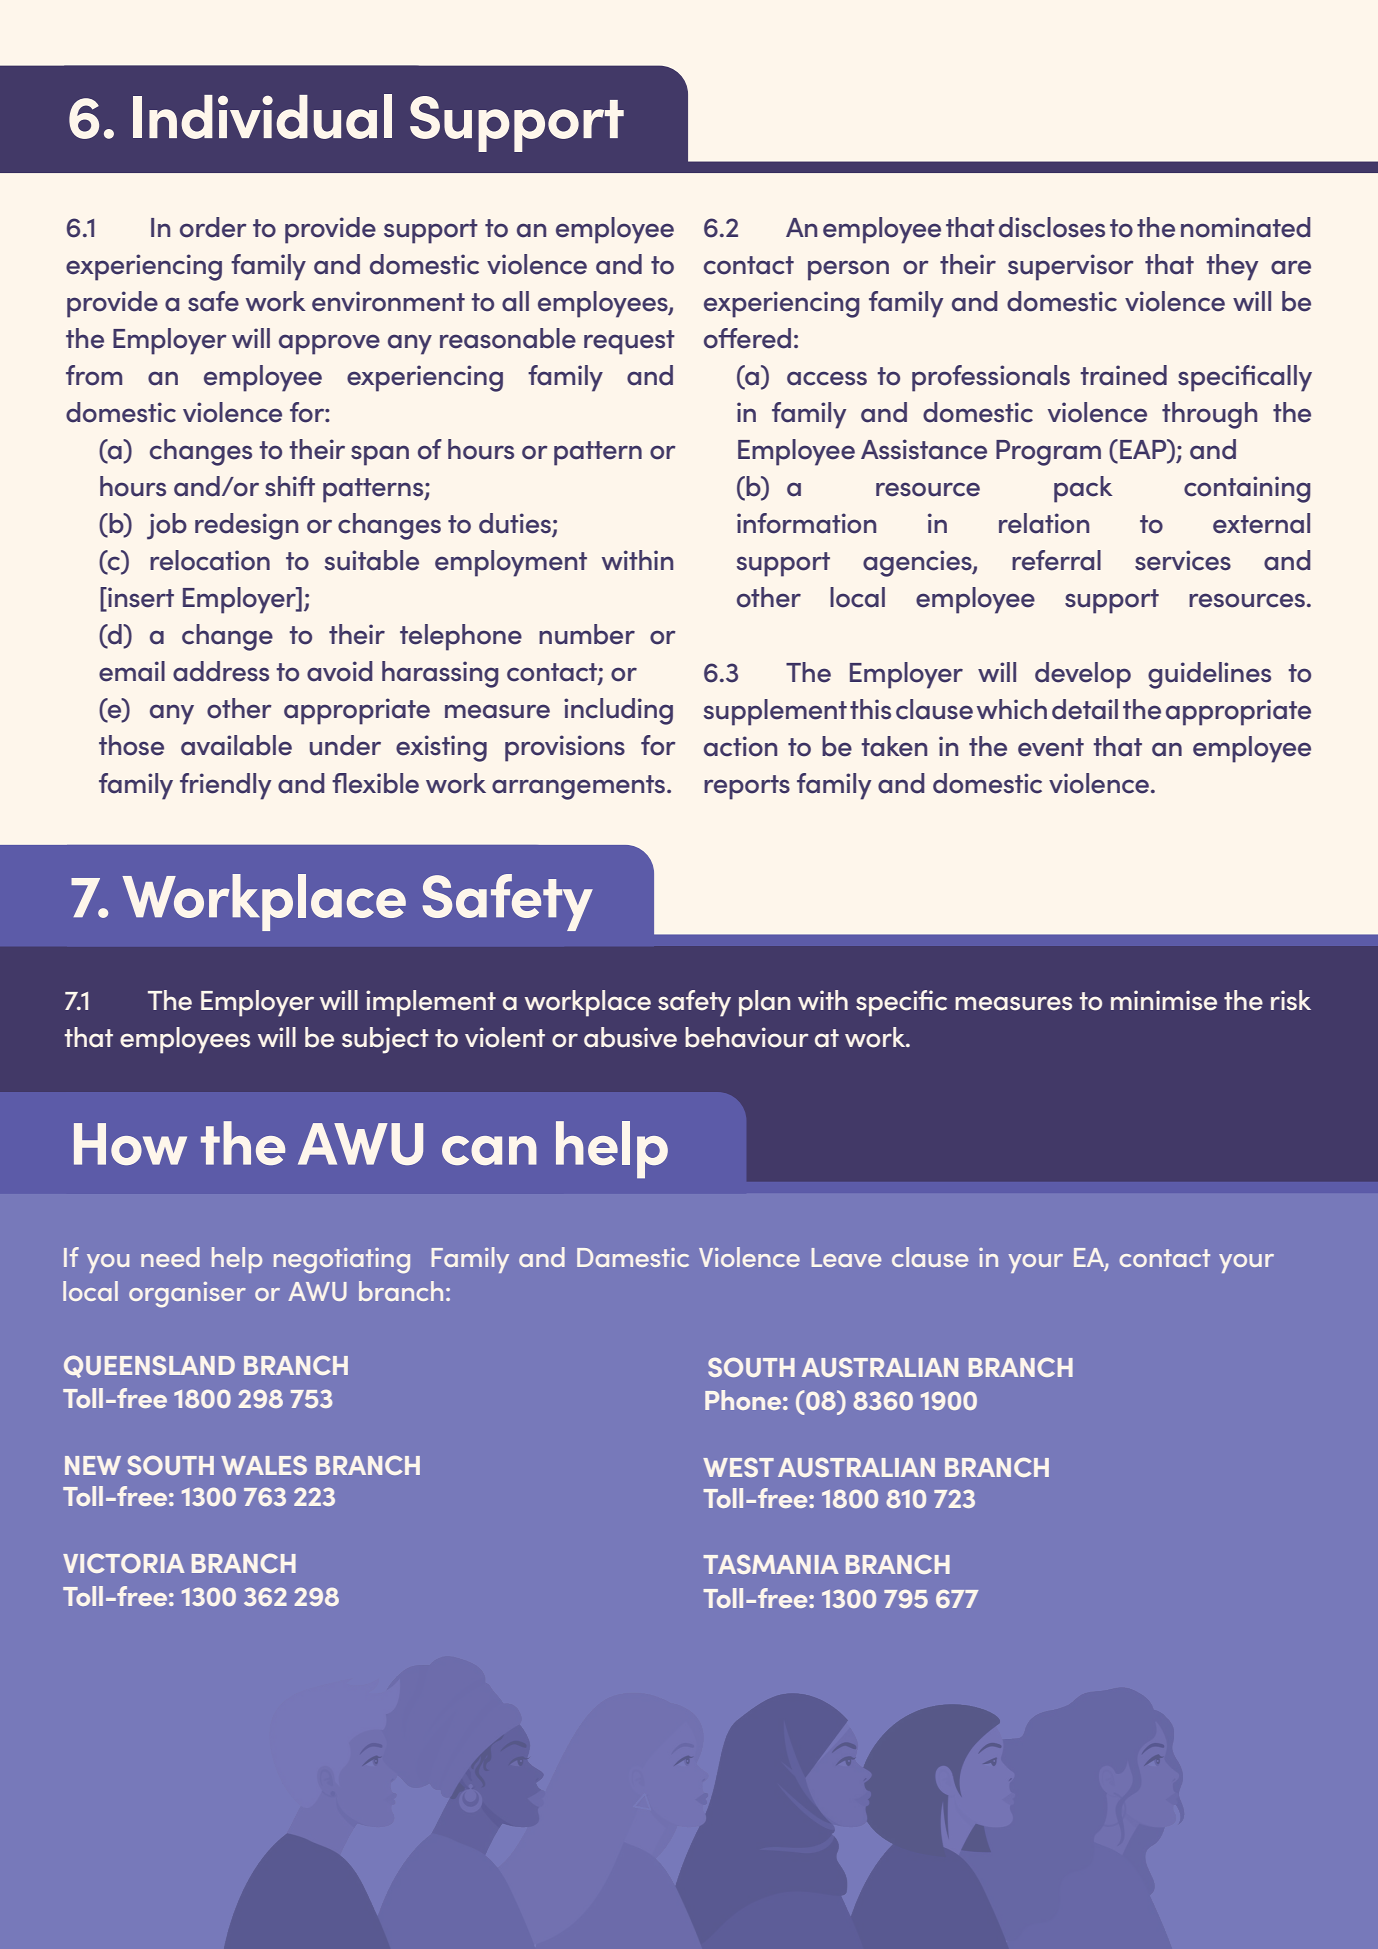 This page has width=1378, height=1949. What do you see at coordinates (771, 1564) in the page?
I see `TASMANIA` at bounding box center [771, 1564].
